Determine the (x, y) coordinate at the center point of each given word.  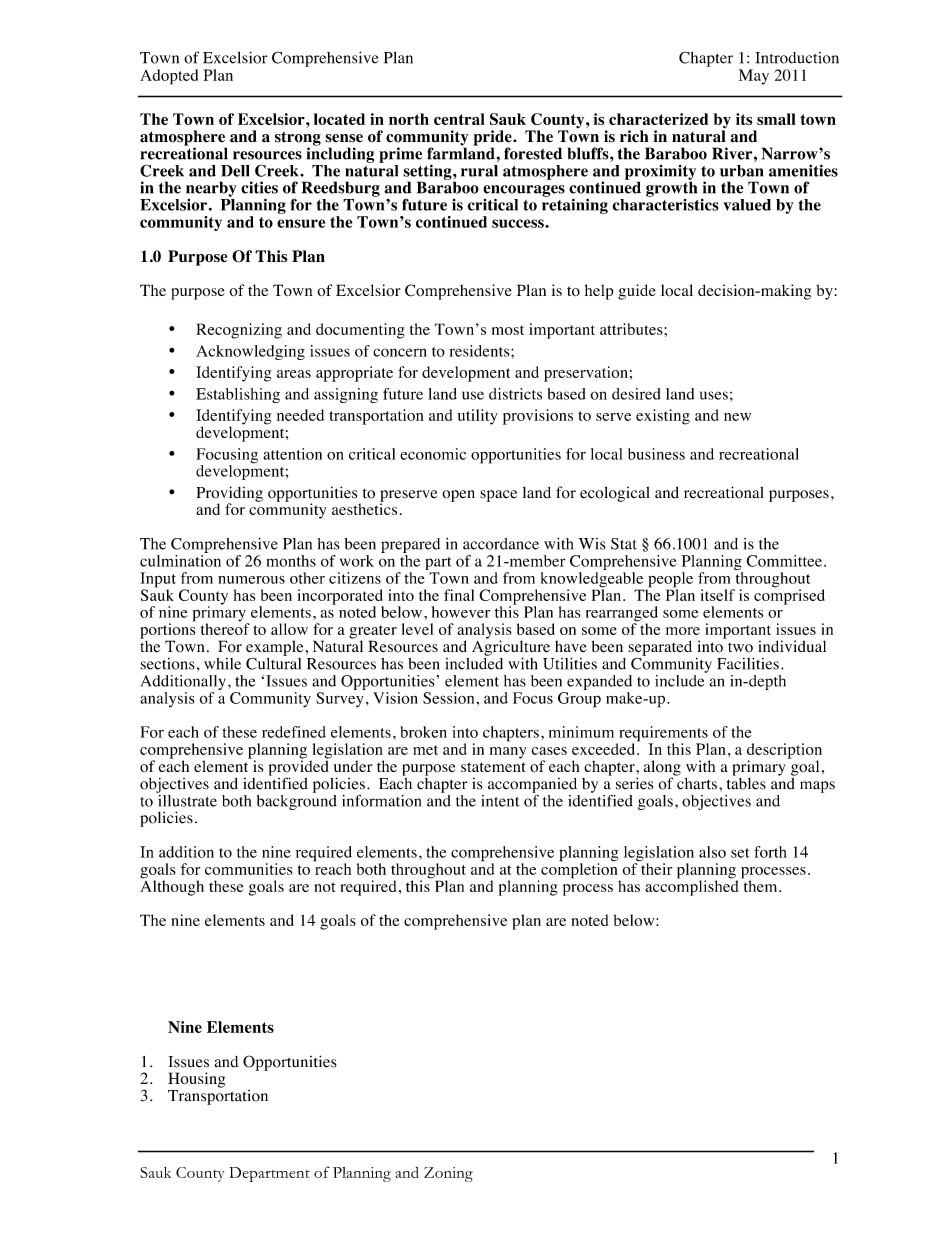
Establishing (238, 395)
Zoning (448, 1174)
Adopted (169, 77)
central (459, 119)
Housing (196, 1080)
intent (500, 801)
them (760, 885)
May (754, 77)
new (737, 417)
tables (746, 782)
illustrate (186, 799)
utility (477, 417)
